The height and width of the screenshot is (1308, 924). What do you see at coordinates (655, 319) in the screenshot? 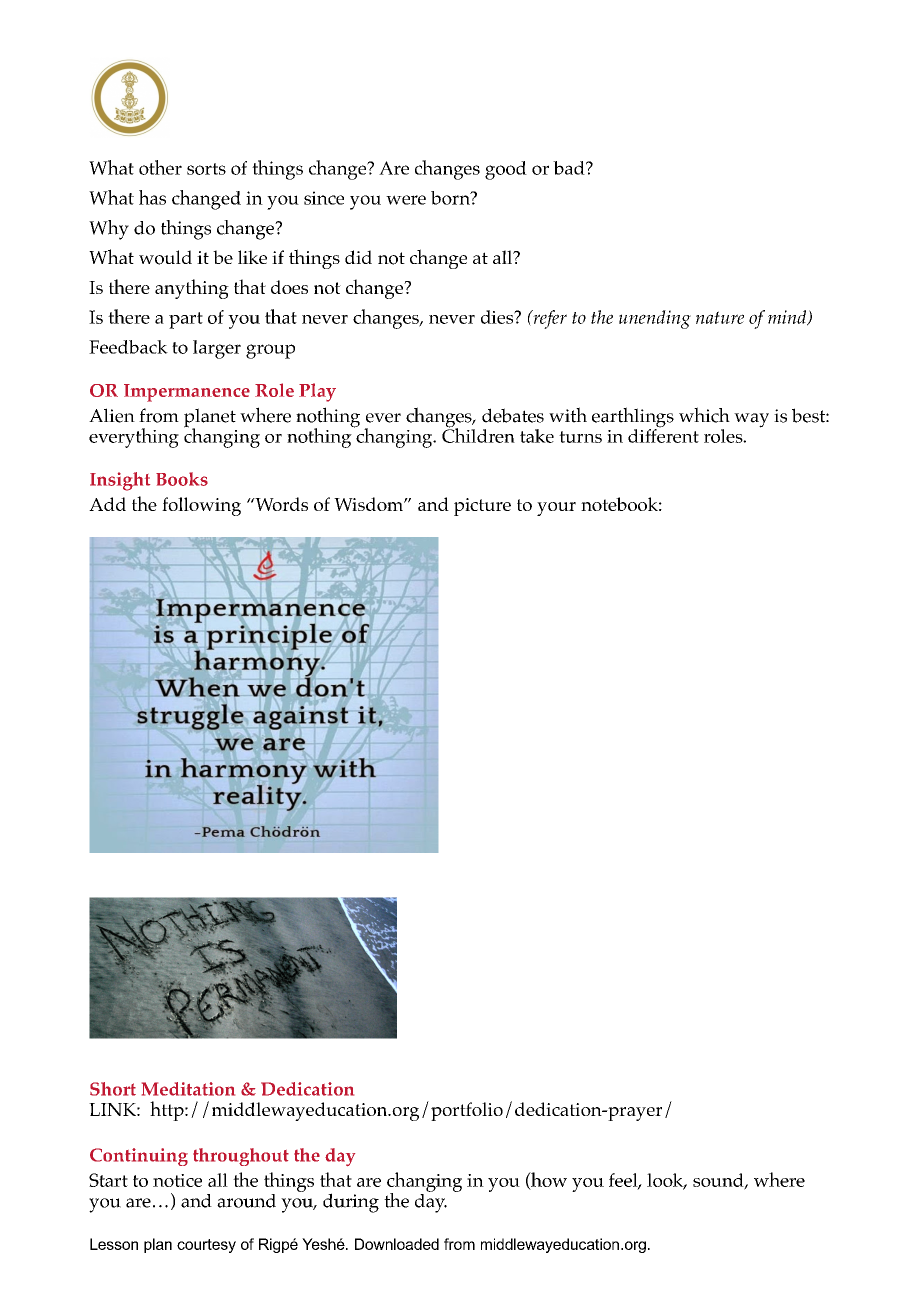
I see `unending` at bounding box center [655, 319].
